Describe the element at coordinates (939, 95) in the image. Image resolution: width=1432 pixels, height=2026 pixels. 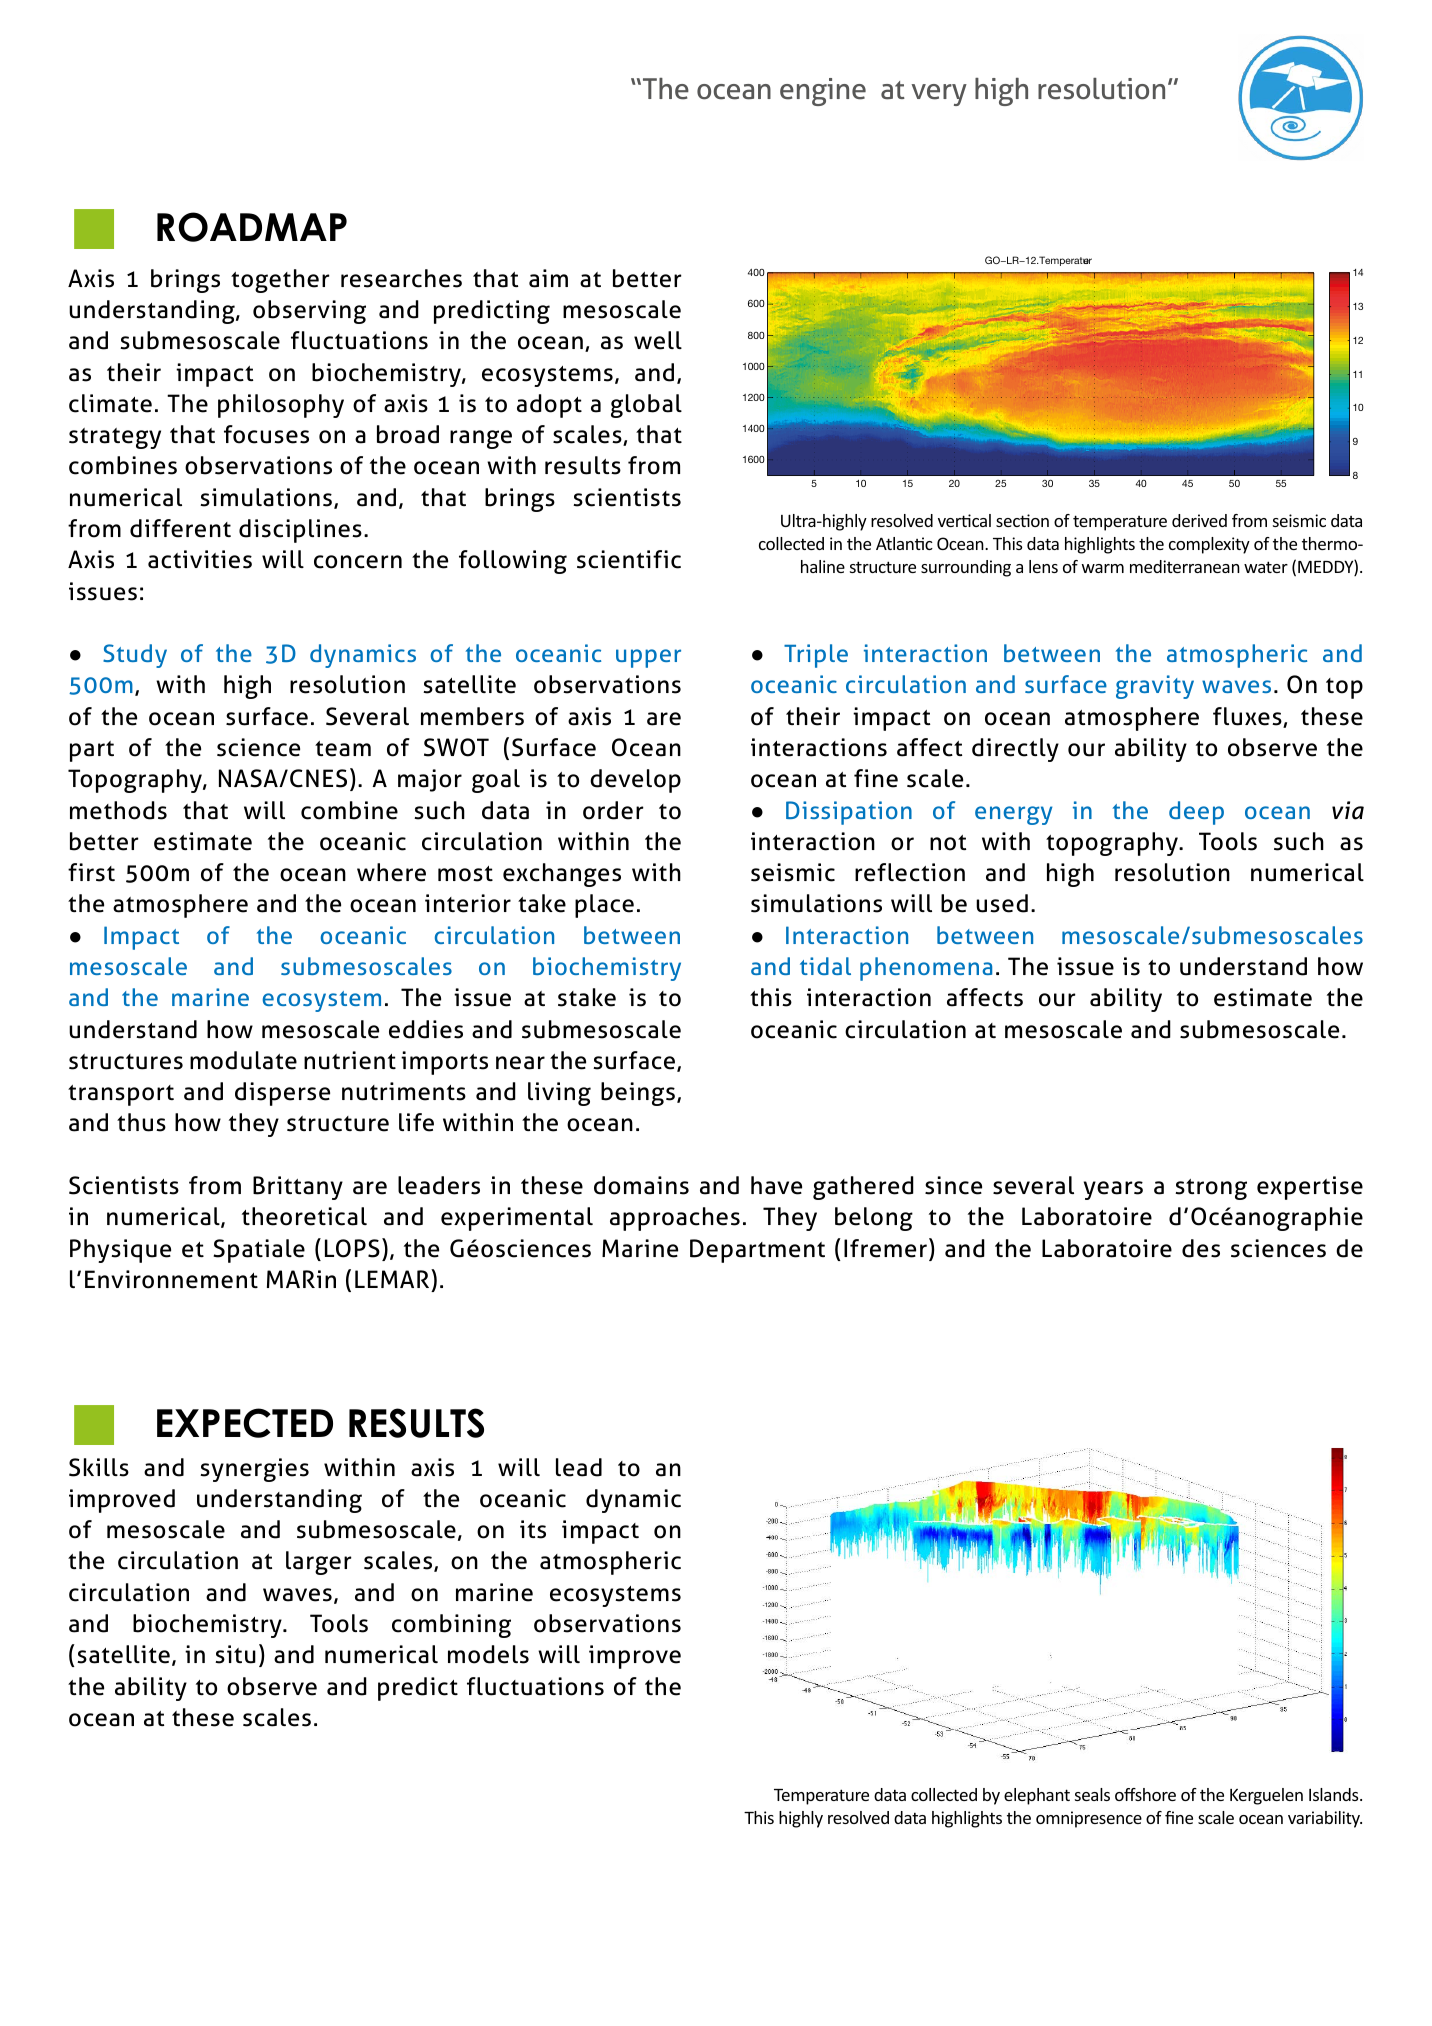
I see `very` at that location.
